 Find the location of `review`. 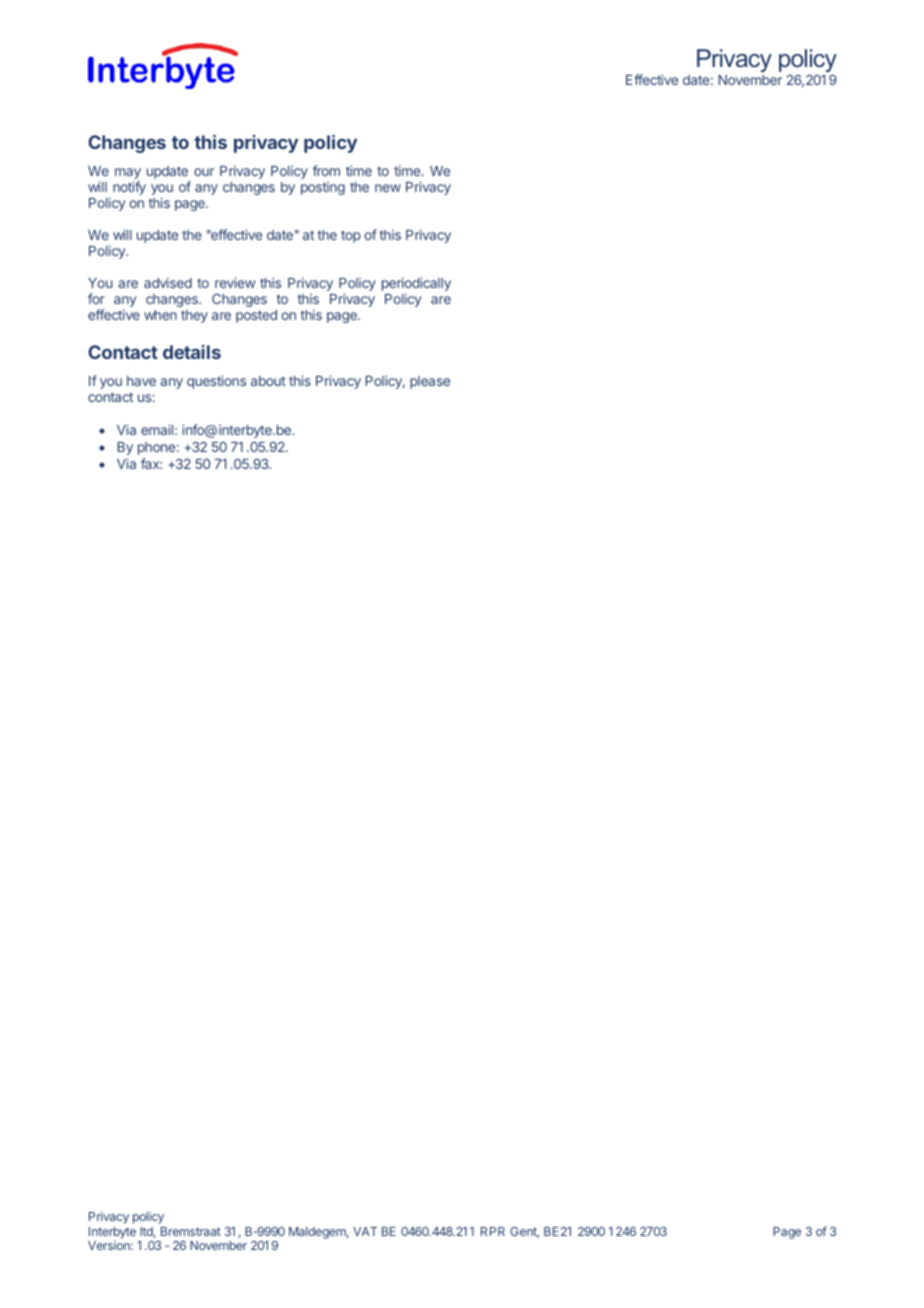

review is located at coordinates (235, 282).
